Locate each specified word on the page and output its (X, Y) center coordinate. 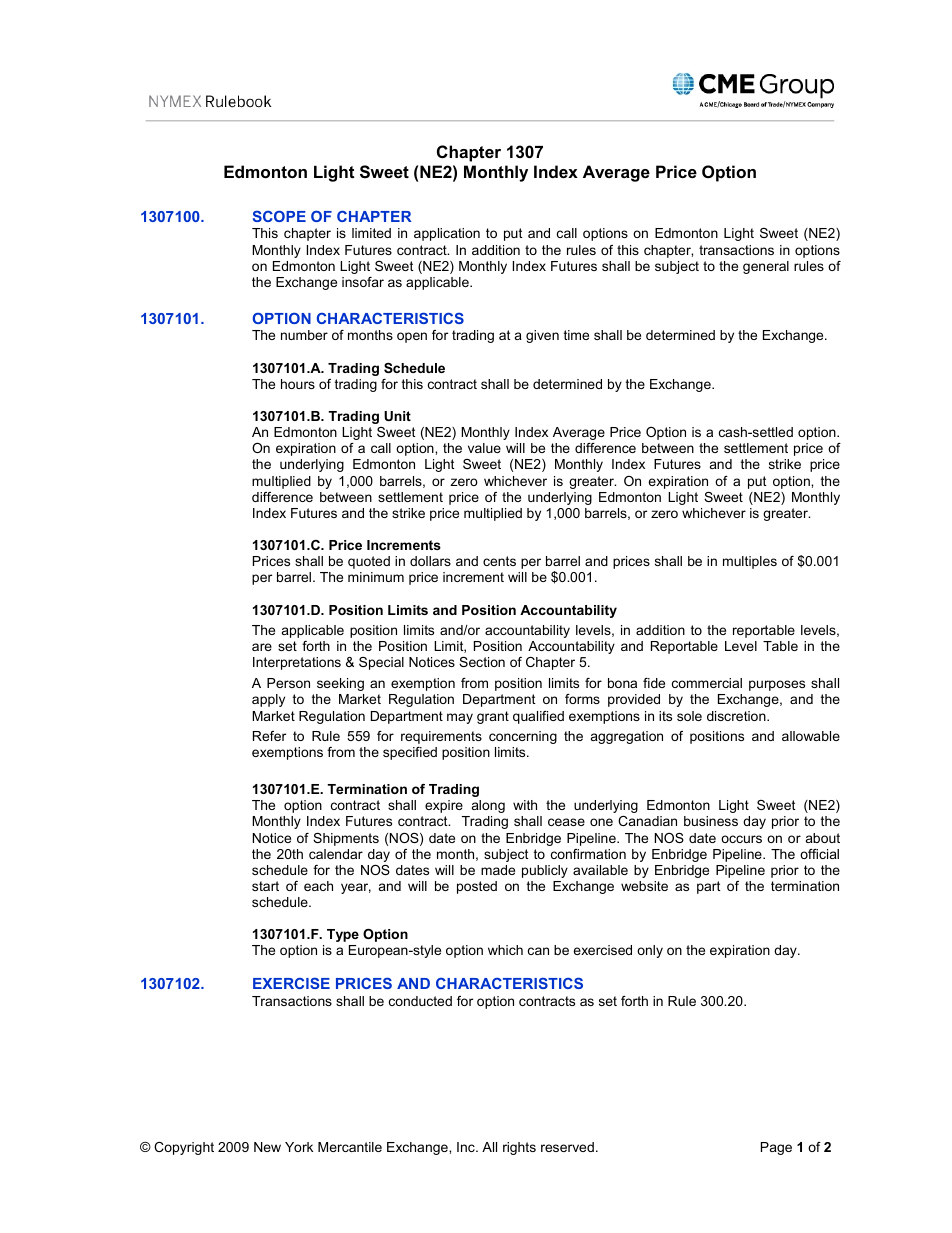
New (267, 1147)
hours (298, 384)
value (484, 448)
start (265, 886)
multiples (750, 562)
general (766, 267)
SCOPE (279, 216)
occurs (741, 839)
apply (268, 700)
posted (477, 887)
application (447, 234)
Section (482, 662)
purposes (777, 685)
